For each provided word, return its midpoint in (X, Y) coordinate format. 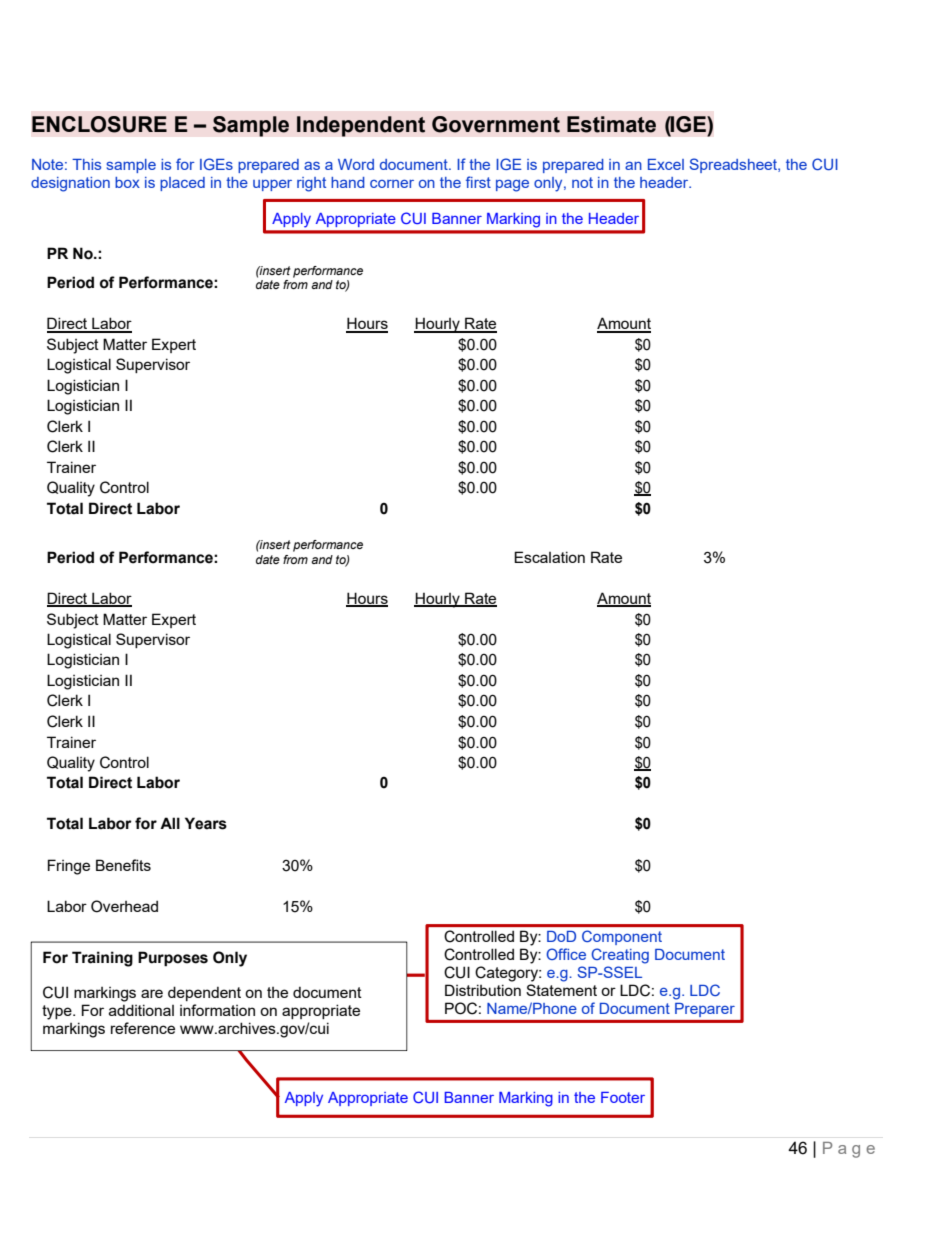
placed (182, 184)
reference (143, 1028)
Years (206, 823)
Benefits (123, 865)
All (170, 823)
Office (566, 954)
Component (622, 938)
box (127, 182)
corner (392, 184)
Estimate (611, 124)
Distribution (483, 990)
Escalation (549, 557)
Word (356, 164)
